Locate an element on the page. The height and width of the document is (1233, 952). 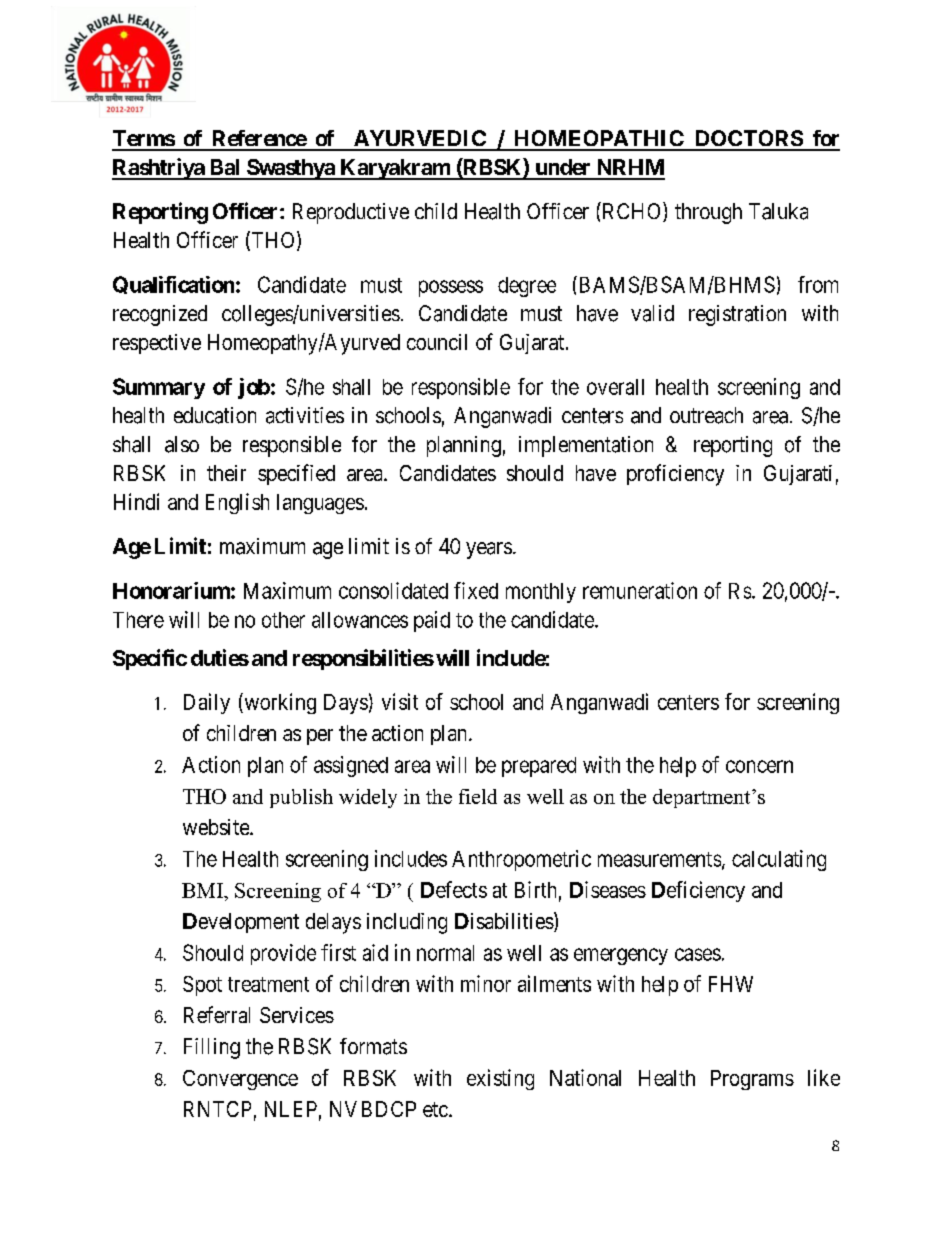
Convergence is located at coordinates (240, 1080).
